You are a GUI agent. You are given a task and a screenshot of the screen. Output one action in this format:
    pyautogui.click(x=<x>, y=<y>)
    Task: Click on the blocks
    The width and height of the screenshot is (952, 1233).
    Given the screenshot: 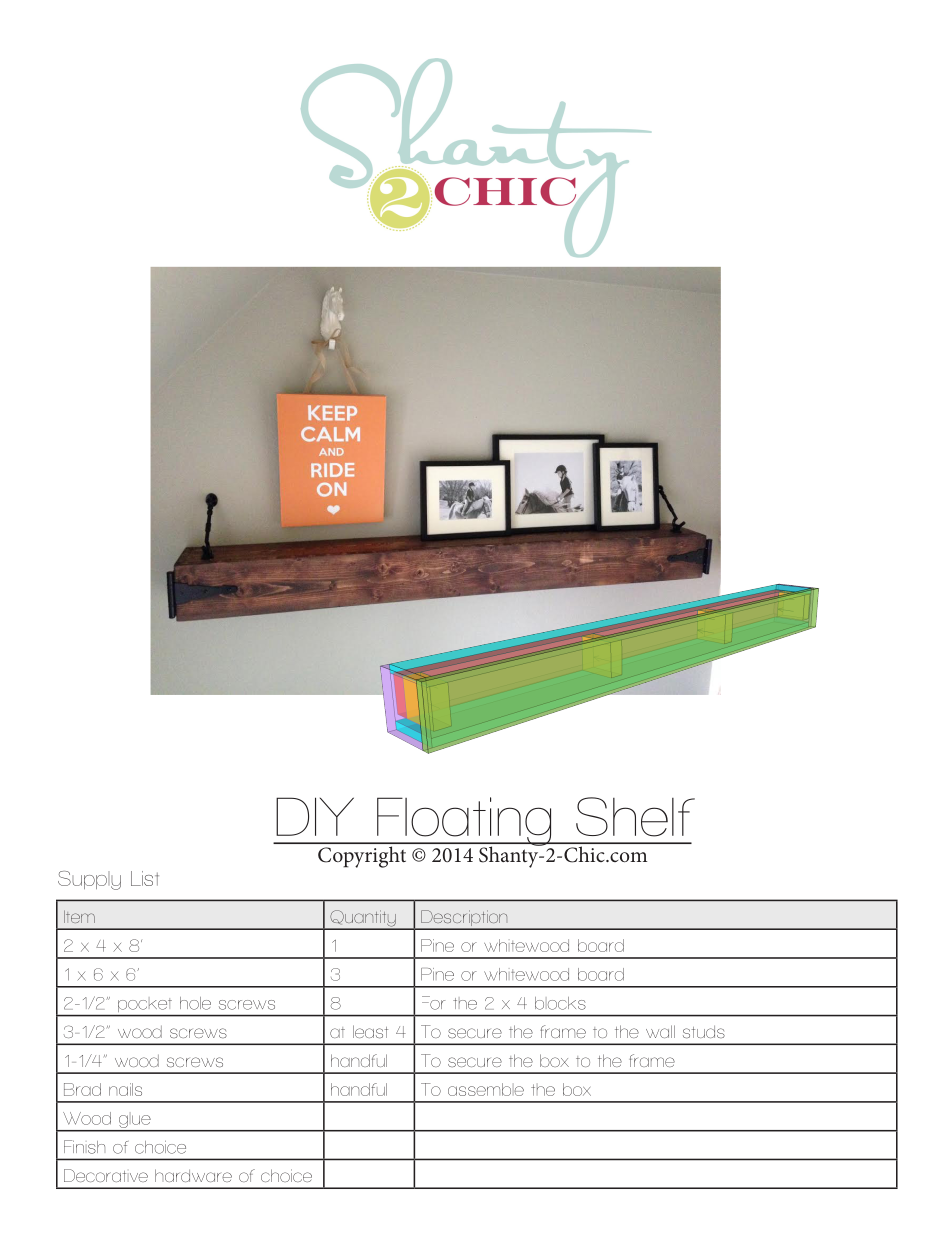 What is the action you would take?
    pyautogui.click(x=560, y=1003)
